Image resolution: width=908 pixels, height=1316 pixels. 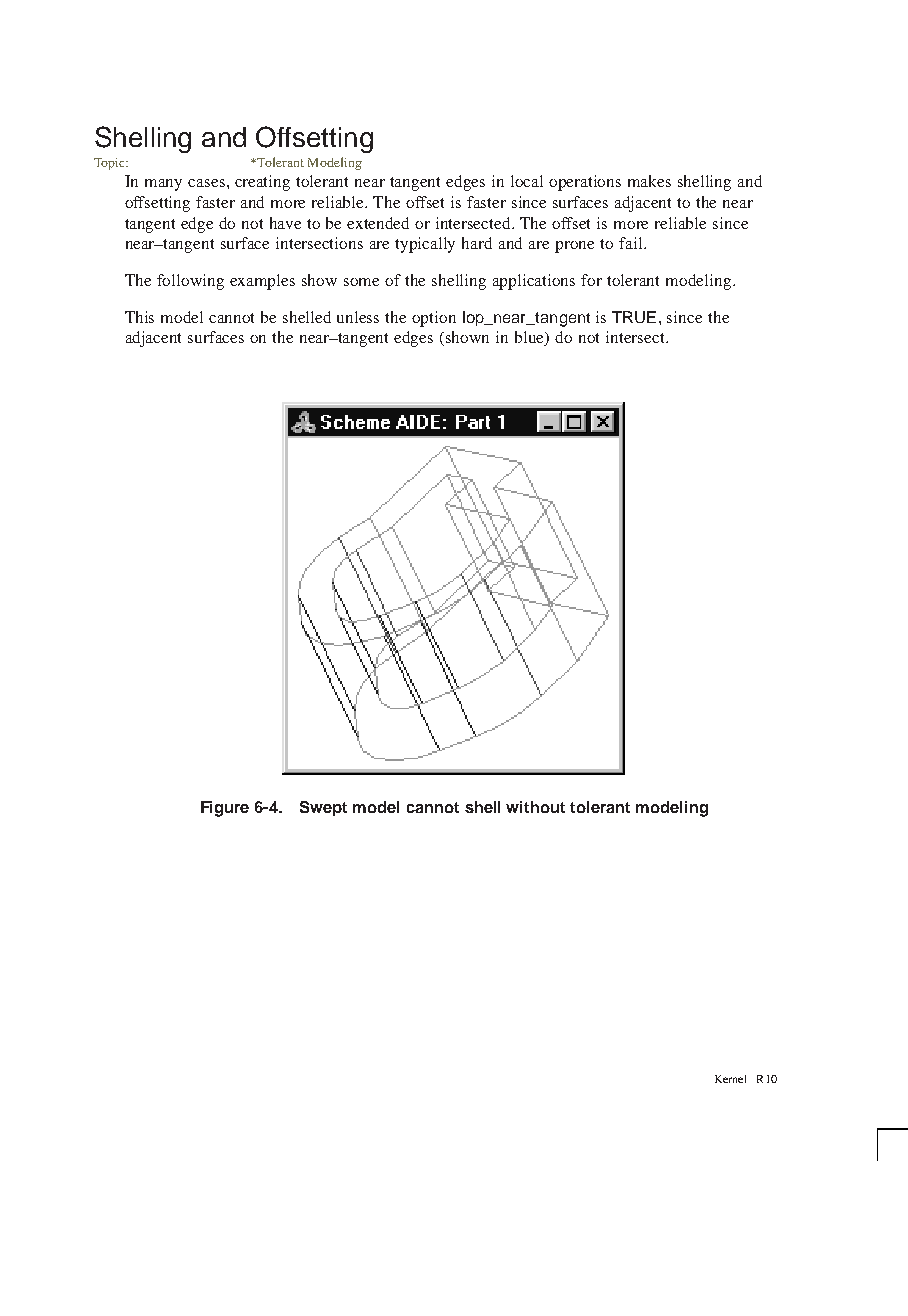 What do you see at coordinates (730, 1079) in the screenshot?
I see `Kernel` at bounding box center [730, 1079].
